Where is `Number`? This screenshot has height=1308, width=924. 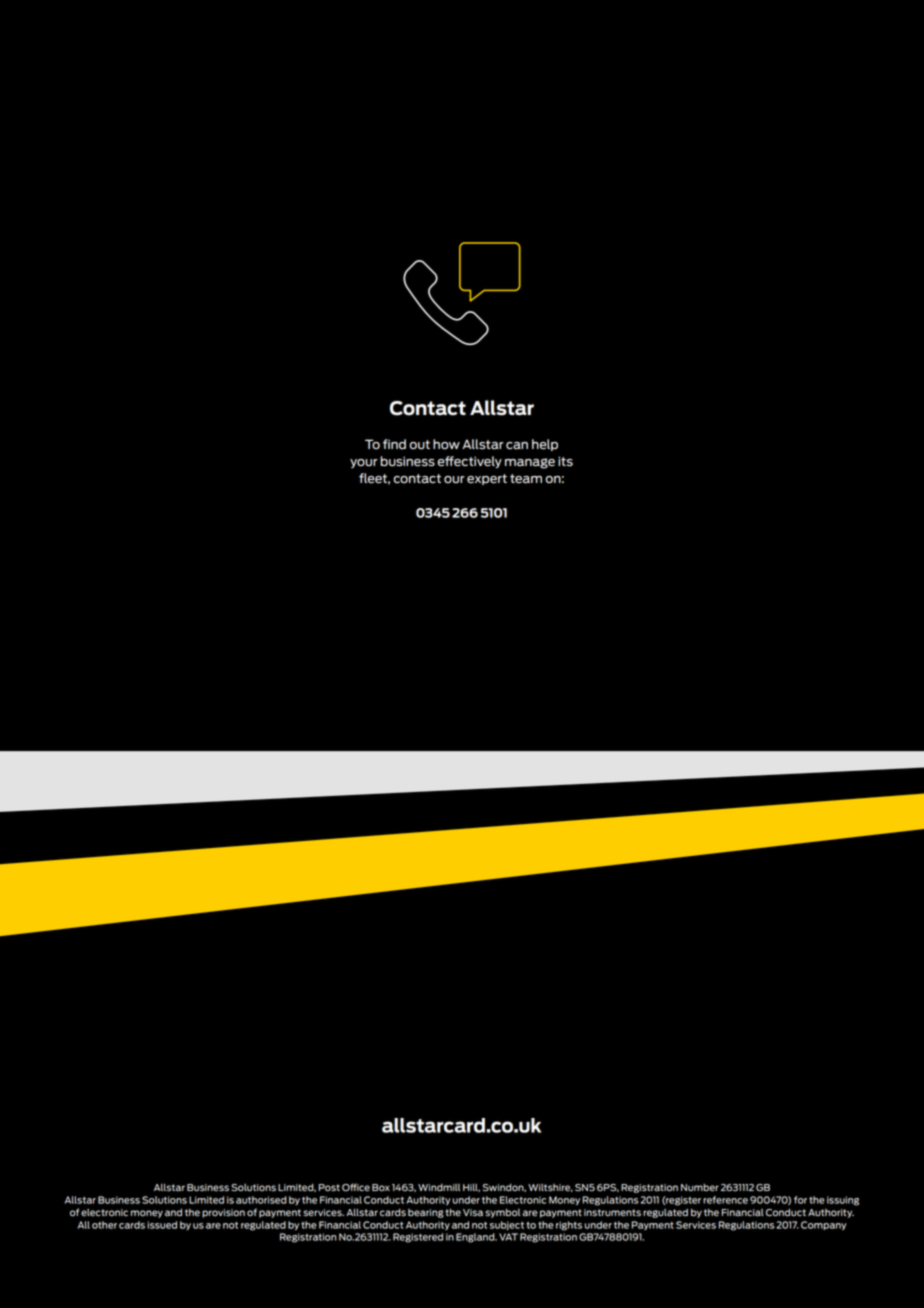
Number is located at coordinates (700, 1187).
